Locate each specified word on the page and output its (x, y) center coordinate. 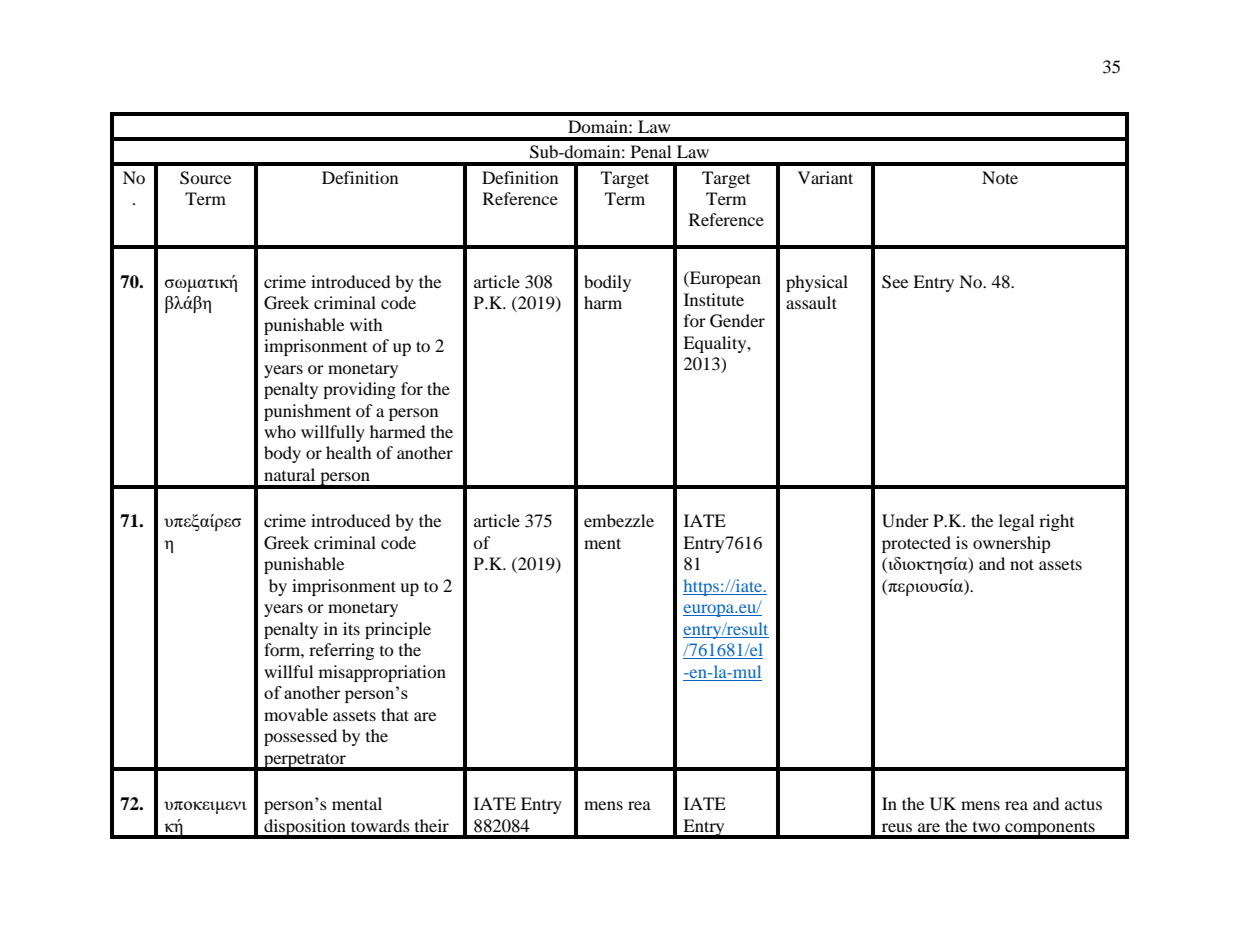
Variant (825, 177)
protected (916, 544)
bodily (607, 283)
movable (296, 714)
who (280, 431)
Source (205, 178)
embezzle (619, 520)
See (895, 282)
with (366, 324)
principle (398, 630)
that (395, 714)
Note (1000, 177)
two (986, 827)
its (351, 628)
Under (905, 521)
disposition (305, 828)
